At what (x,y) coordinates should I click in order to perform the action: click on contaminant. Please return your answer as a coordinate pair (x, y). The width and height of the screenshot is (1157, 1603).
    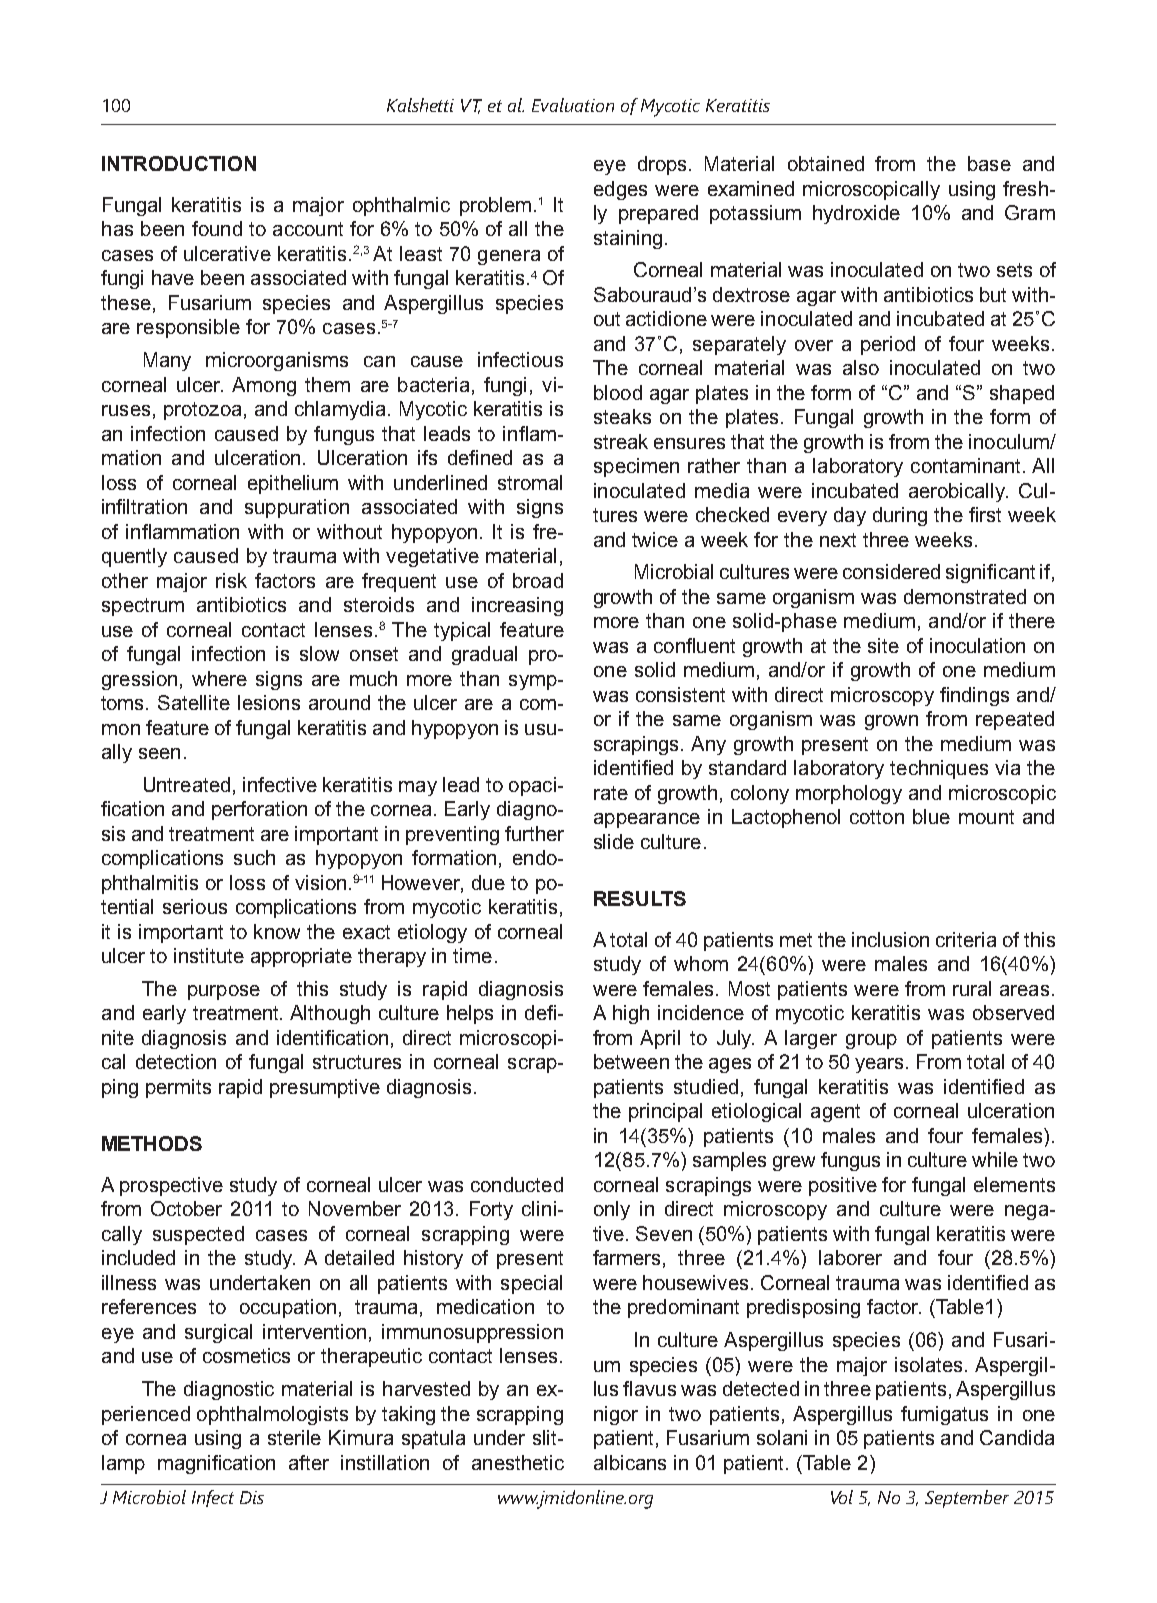
    Looking at the image, I should click on (967, 465).
